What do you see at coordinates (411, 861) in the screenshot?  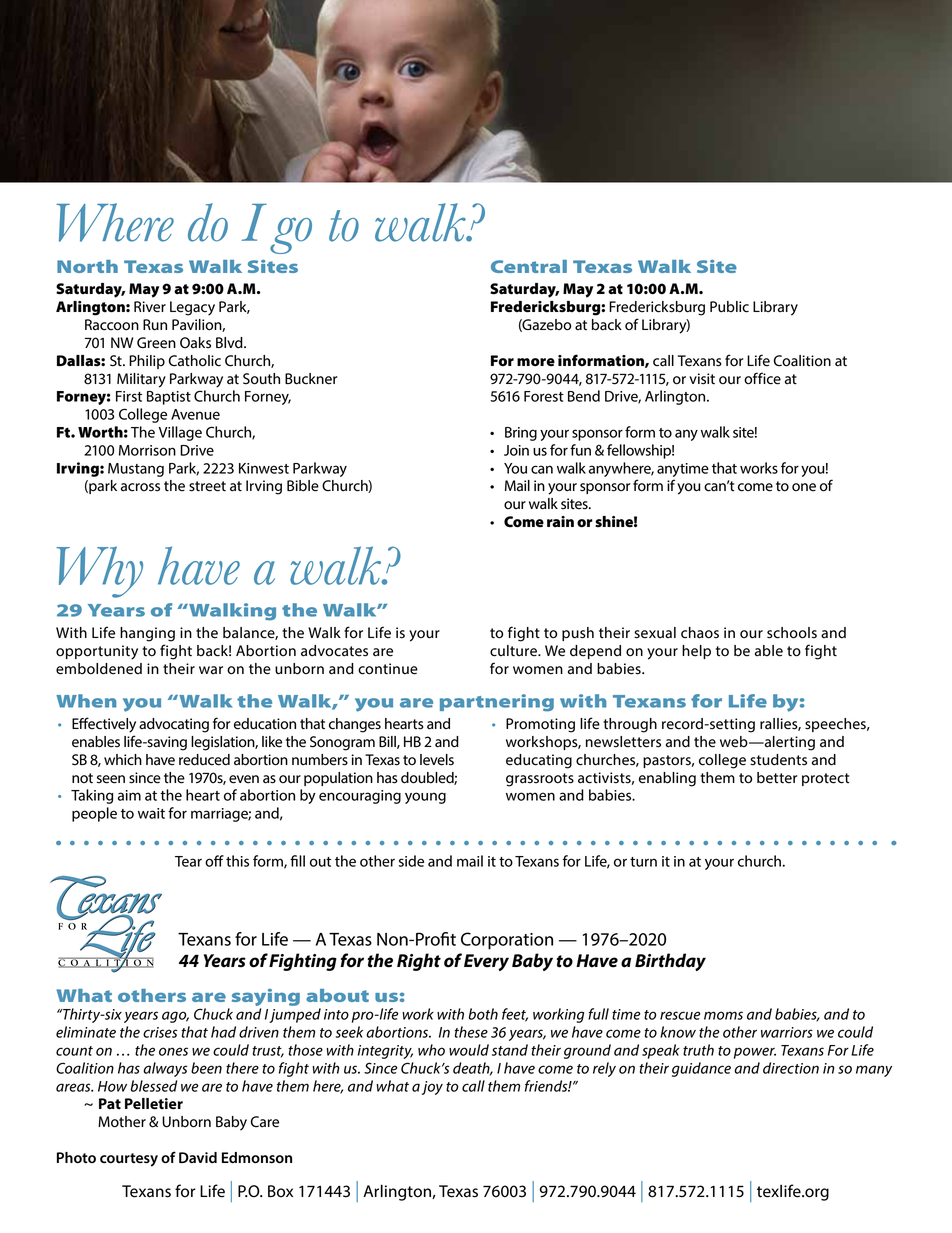 I see `side` at bounding box center [411, 861].
